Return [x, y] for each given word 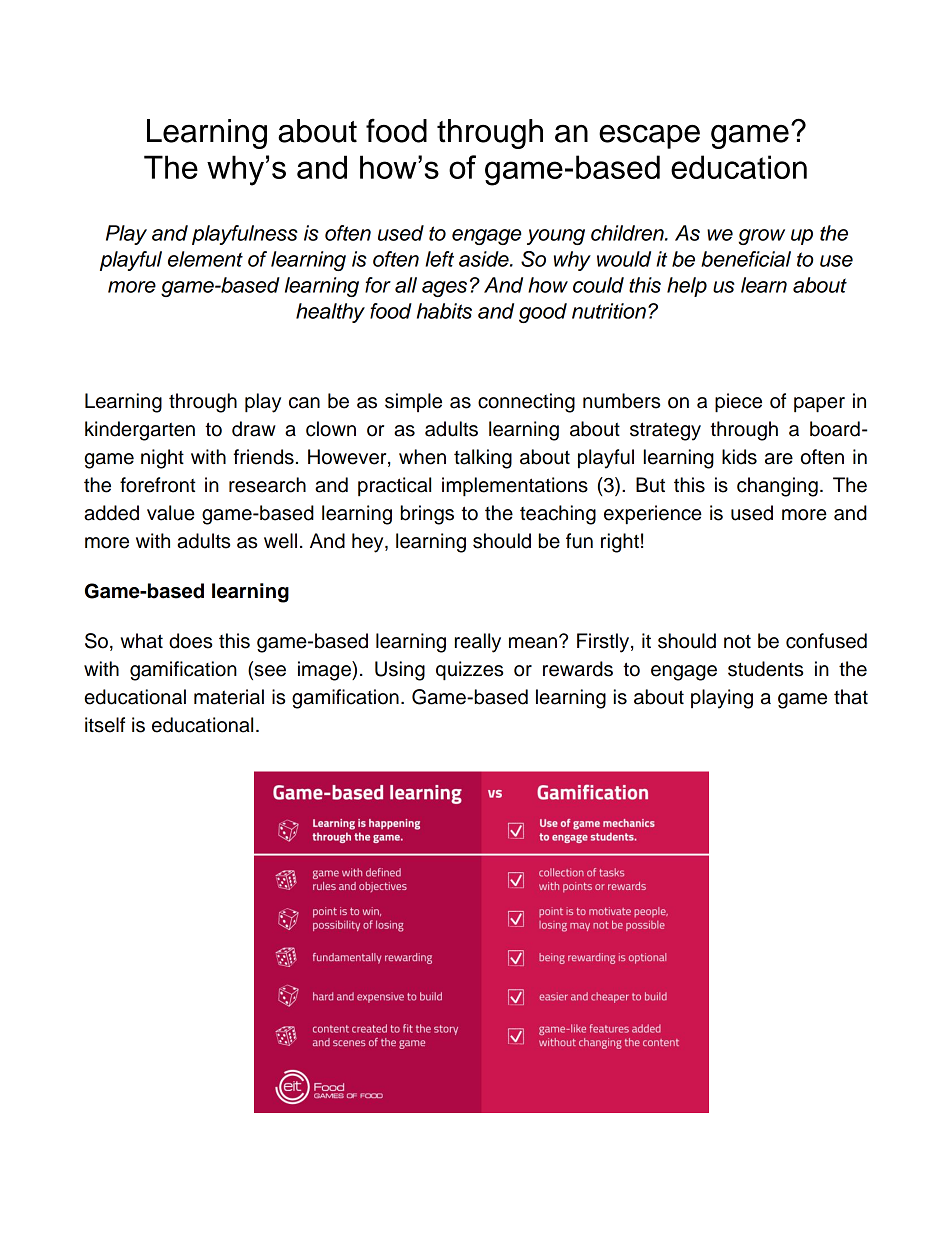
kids [739, 457]
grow [761, 237]
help [687, 287]
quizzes [469, 671]
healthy [330, 313]
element [205, 259]
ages [444, 289]
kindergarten [140, 431]
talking [483, 459]
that [851, 697]
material [229, 697]
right [620, 543]
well [280, 541]
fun [579, 541]
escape [649, 137]
